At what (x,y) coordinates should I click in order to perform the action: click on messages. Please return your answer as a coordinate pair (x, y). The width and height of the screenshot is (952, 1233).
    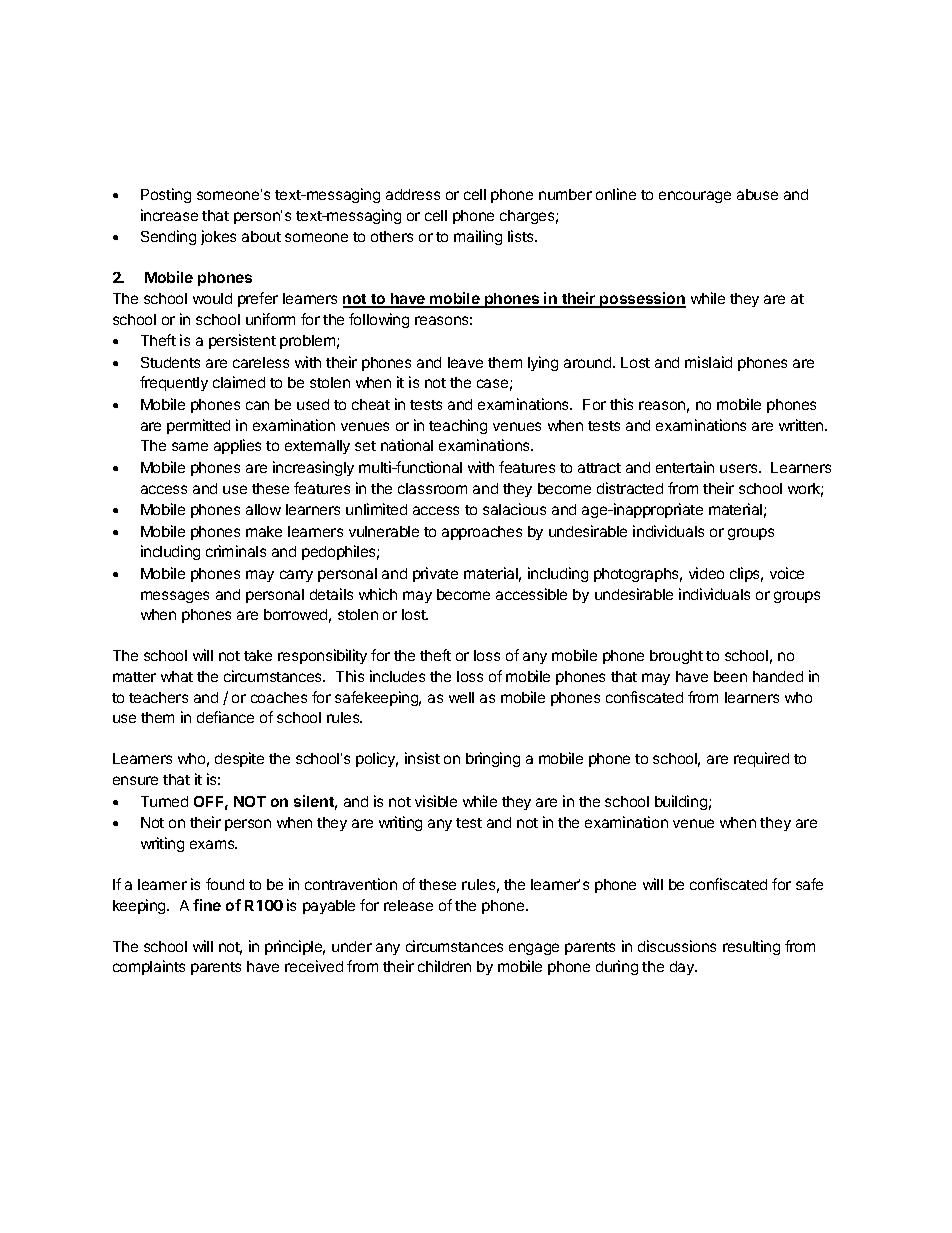
    Looking at the image, I should click on (175, 597).
